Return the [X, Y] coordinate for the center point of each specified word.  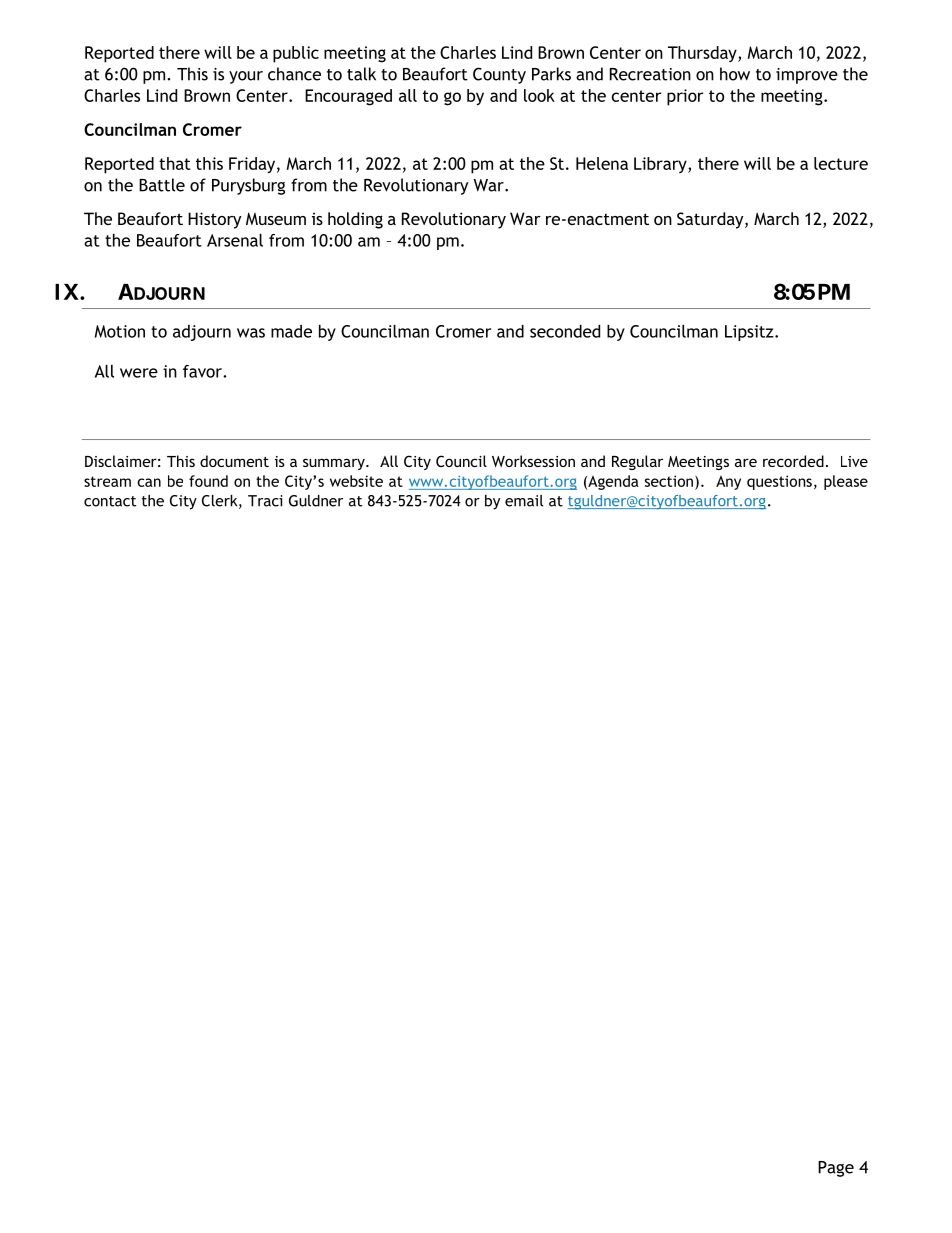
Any [728, 483]
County [499, 75]
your [246, 77]
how [735, 74]
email [524, 501]
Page [836, 1169]
